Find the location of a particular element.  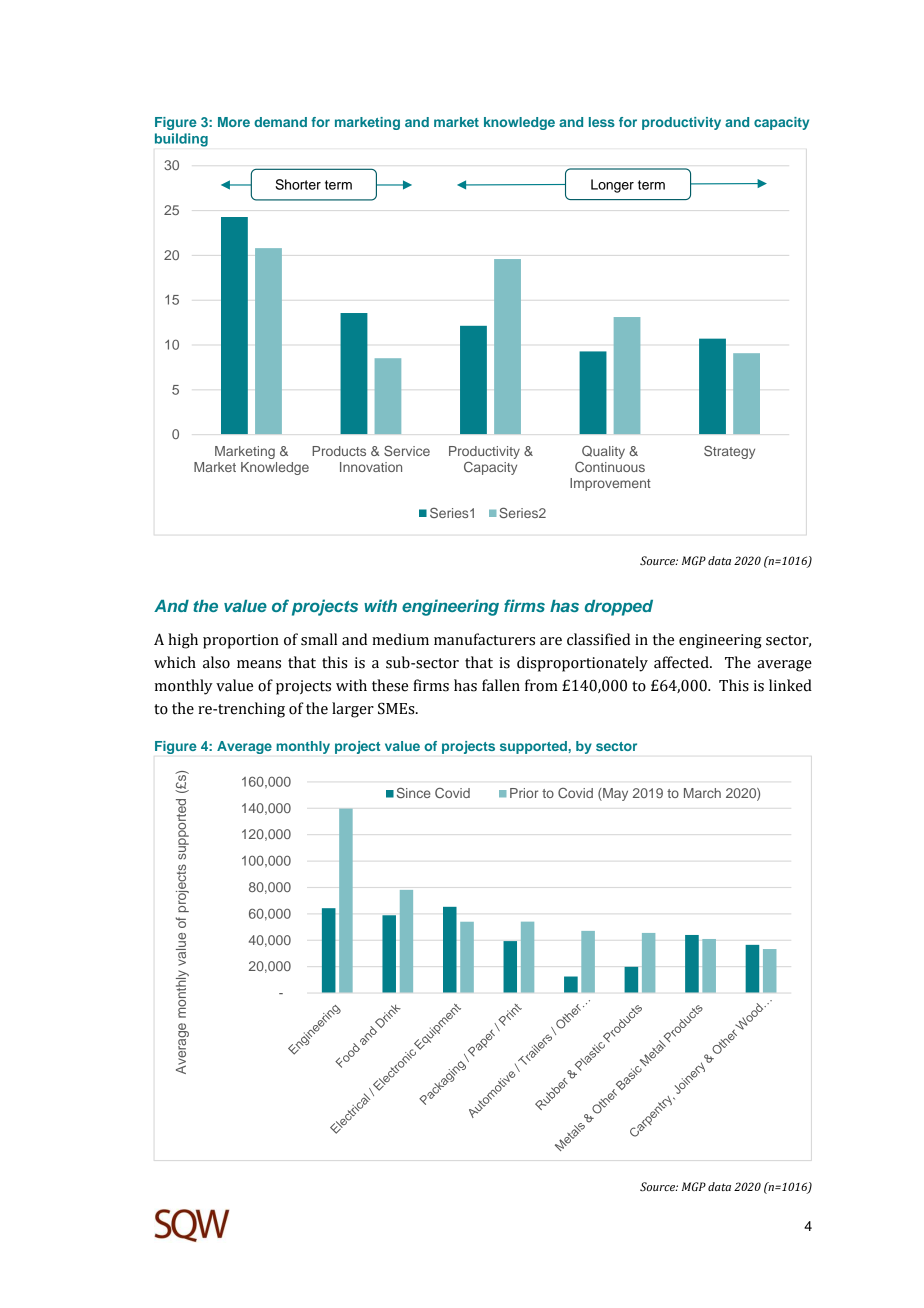

Products is located at coordinates (339, 451).
